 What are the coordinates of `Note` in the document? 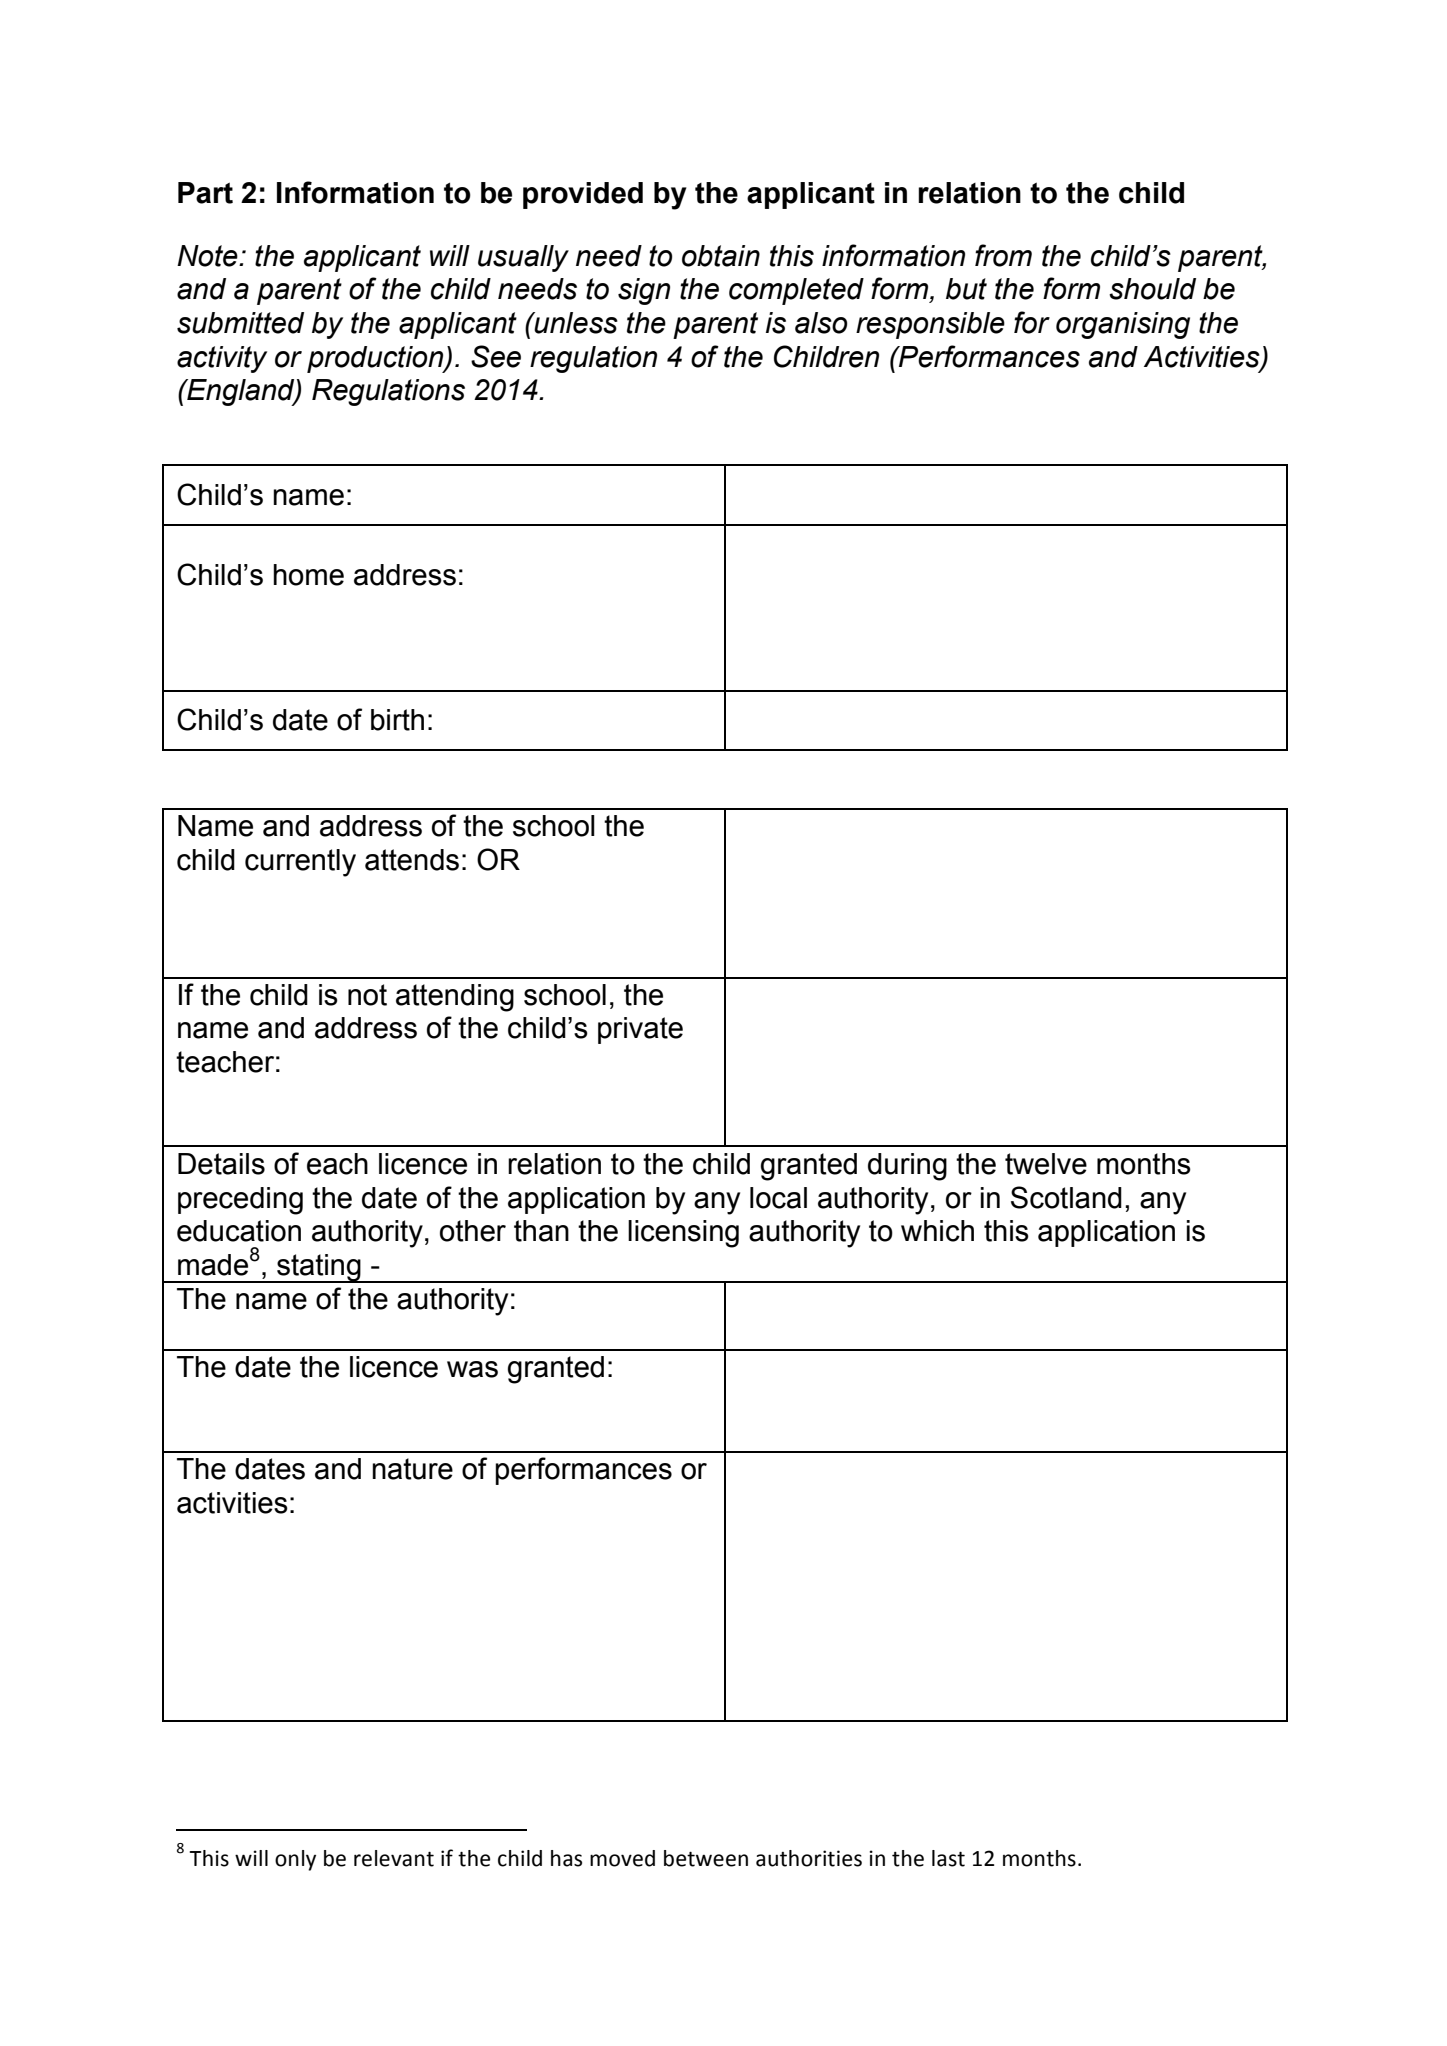 It's located at (208, 256).
